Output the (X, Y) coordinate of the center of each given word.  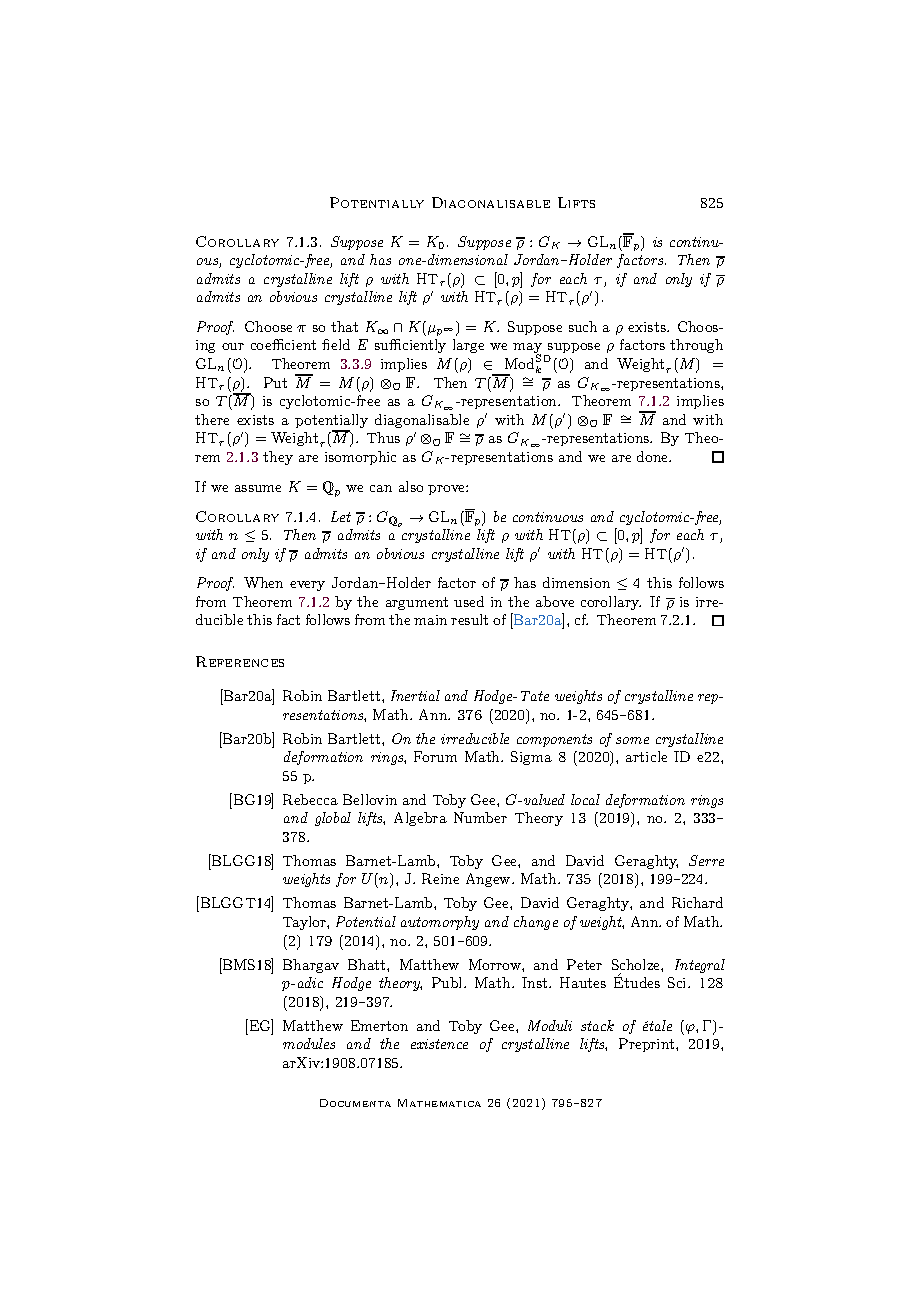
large (468, 346)
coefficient (283, 344)
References (240, 661)
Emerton (379, 1025)
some (632, 740)
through (696, 346)
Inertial (415, 695)
